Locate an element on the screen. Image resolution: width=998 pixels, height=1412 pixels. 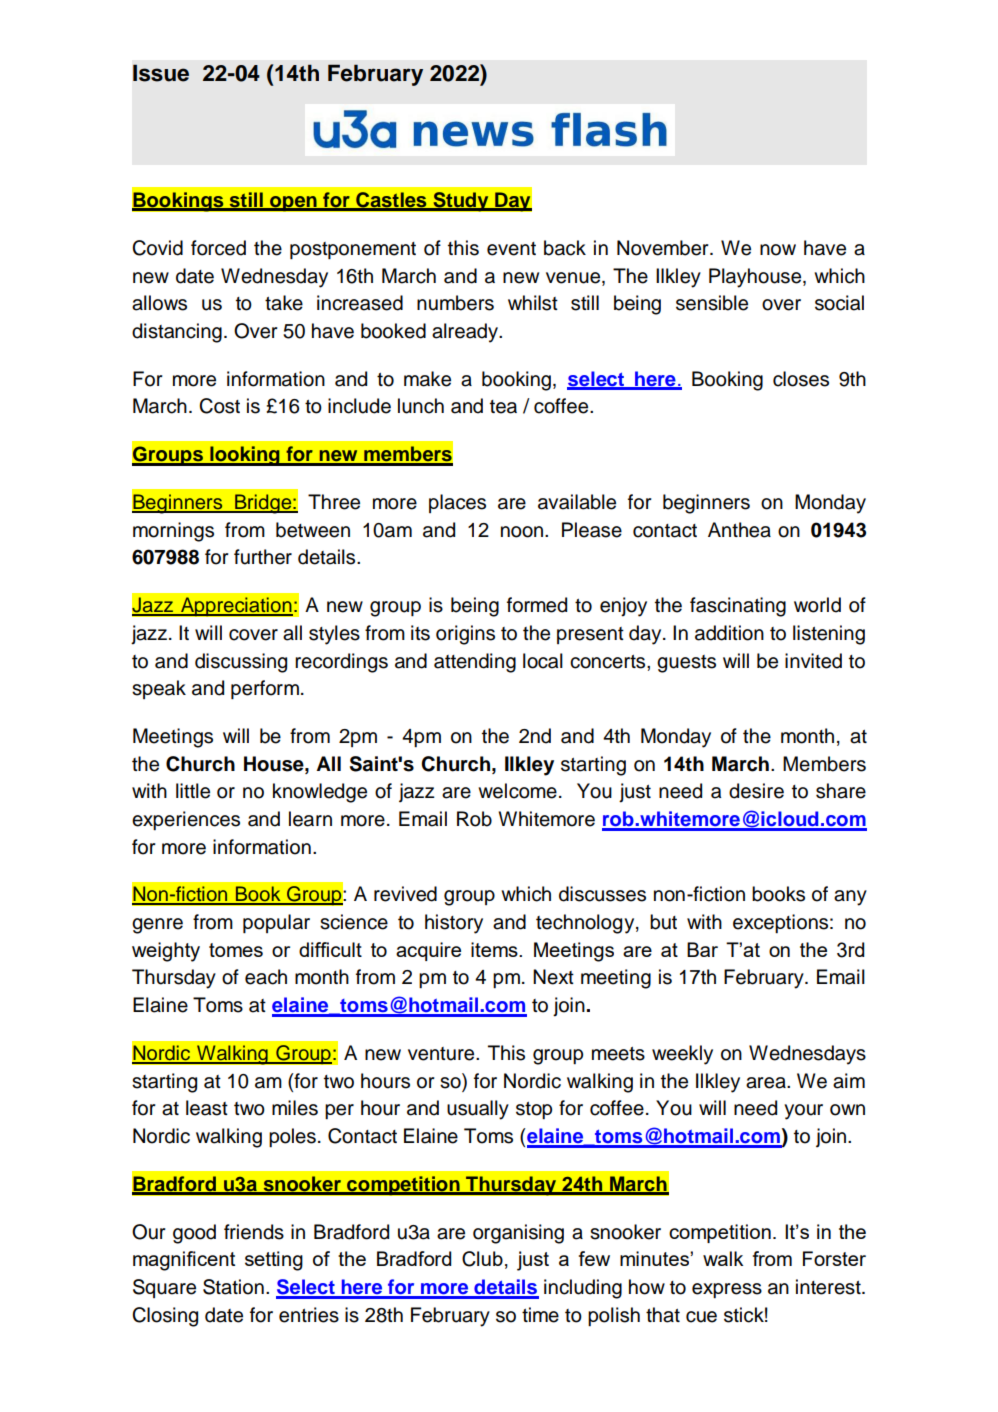
closes is located at coordinates (801, 379).
